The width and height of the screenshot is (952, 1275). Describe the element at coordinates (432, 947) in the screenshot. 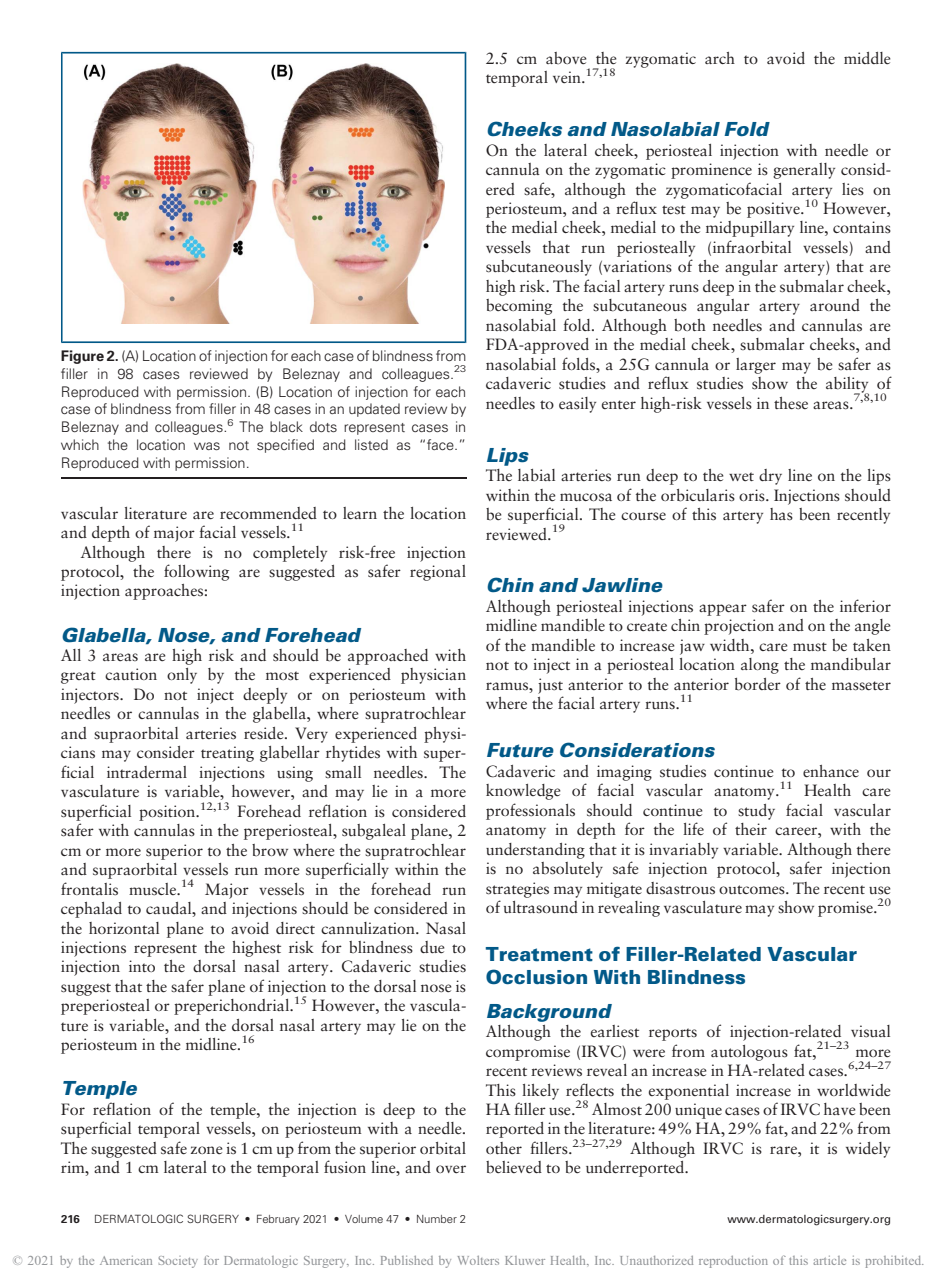

I see `due` at that location.
